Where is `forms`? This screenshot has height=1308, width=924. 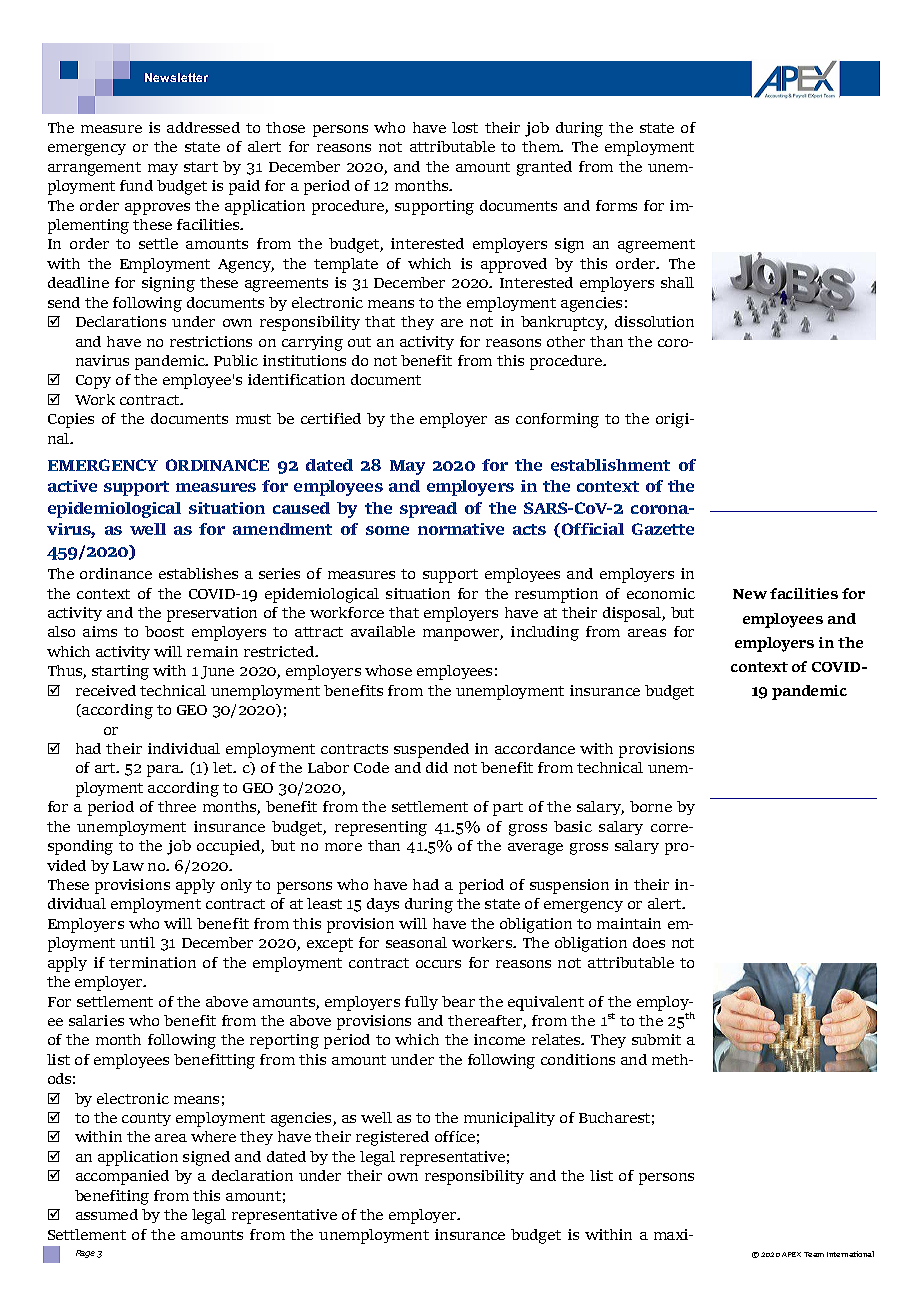
forms is located at coordinates (616, 205).
